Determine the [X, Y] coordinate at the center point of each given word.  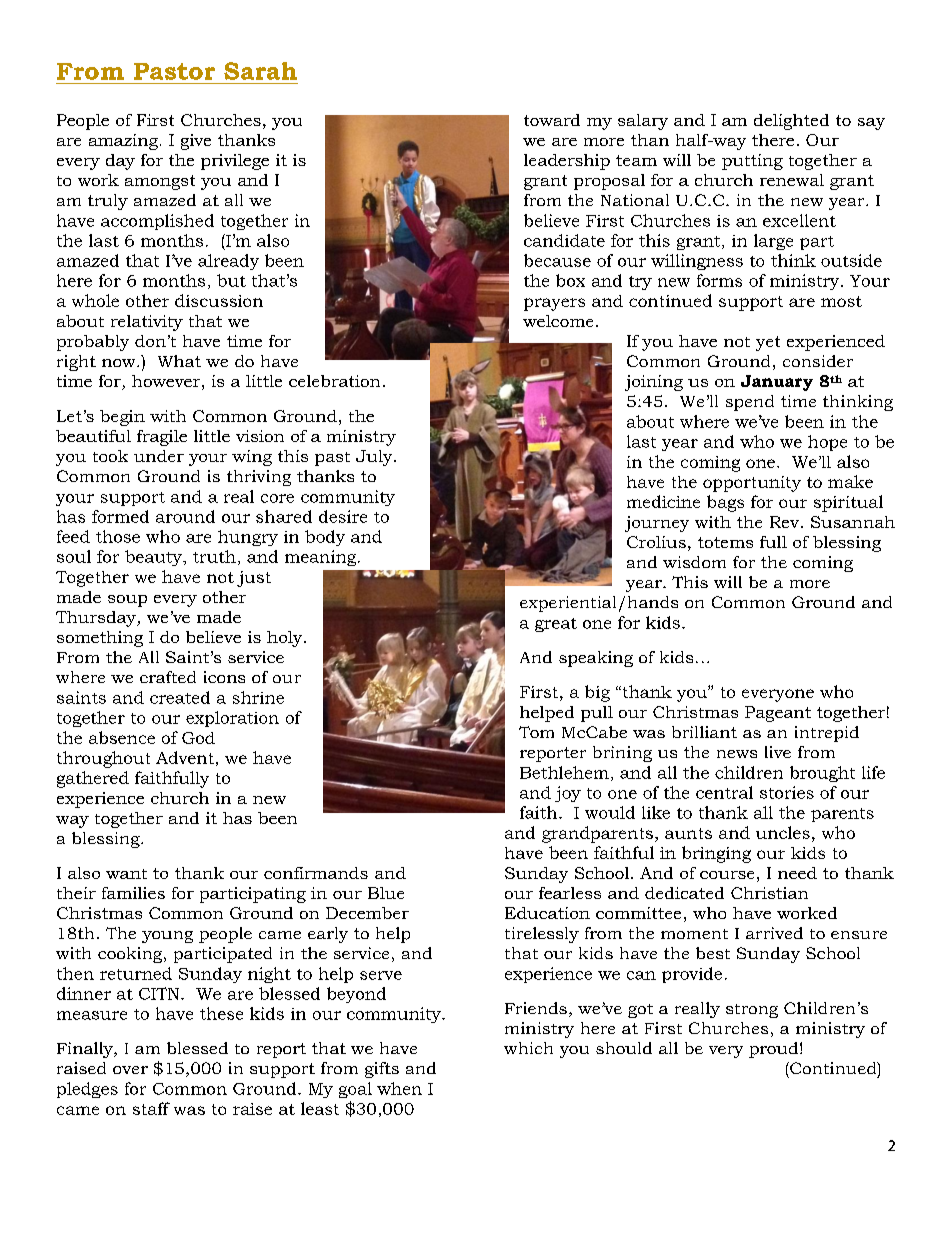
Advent [185, 757]
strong [752, 1011]
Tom [536, 732]
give [196, 142]
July [375, 458]
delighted [791, 122]
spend [750, 403]
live [778, 752]
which [528, 1048]
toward [552, 120]
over [130, 1070]
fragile [162, 438]
